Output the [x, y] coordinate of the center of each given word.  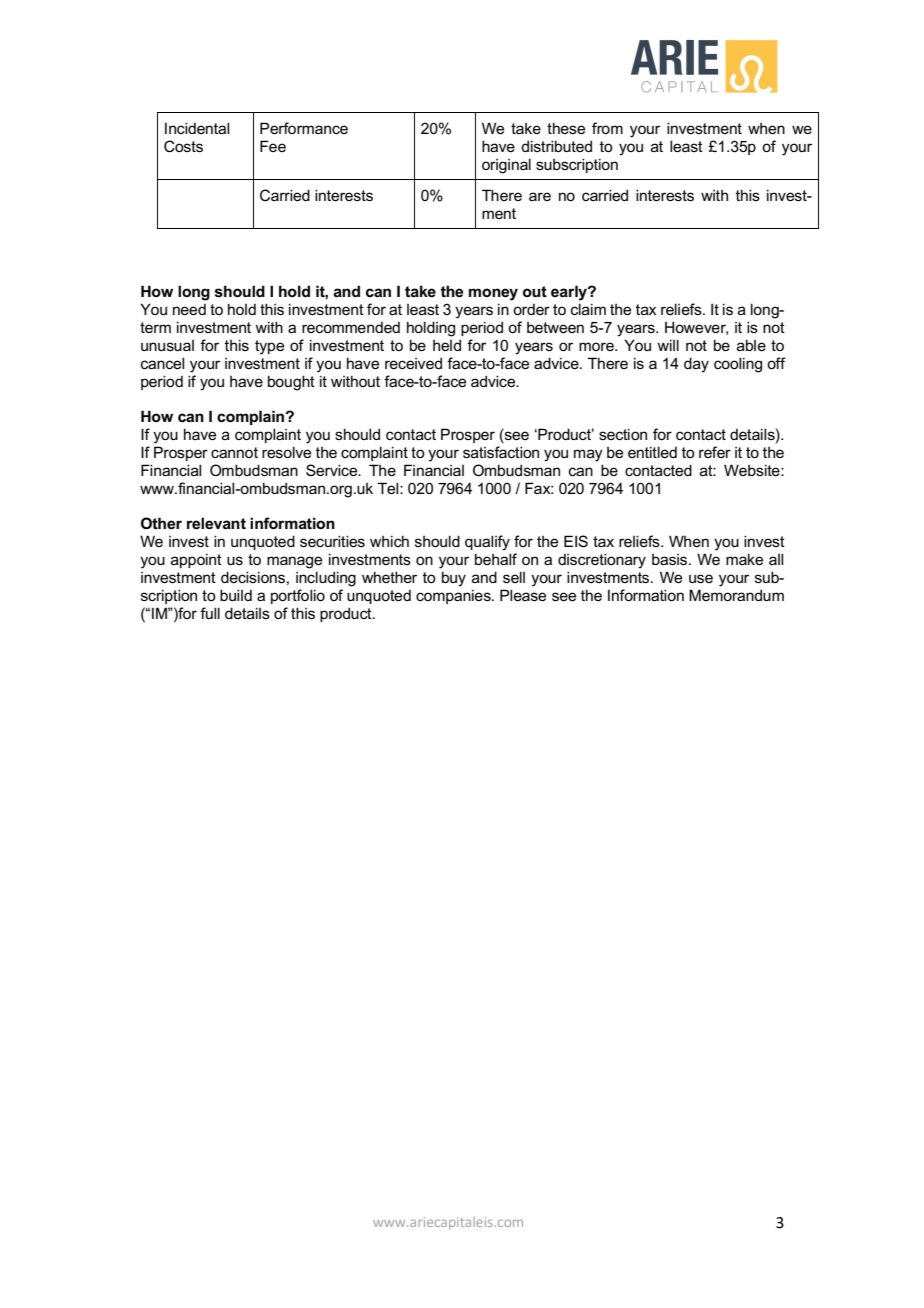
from [607, 128]
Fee [273, 146]
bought [291, 383]
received [413, 363]
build [236, 595]
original [506, 166]
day [696, 365]
